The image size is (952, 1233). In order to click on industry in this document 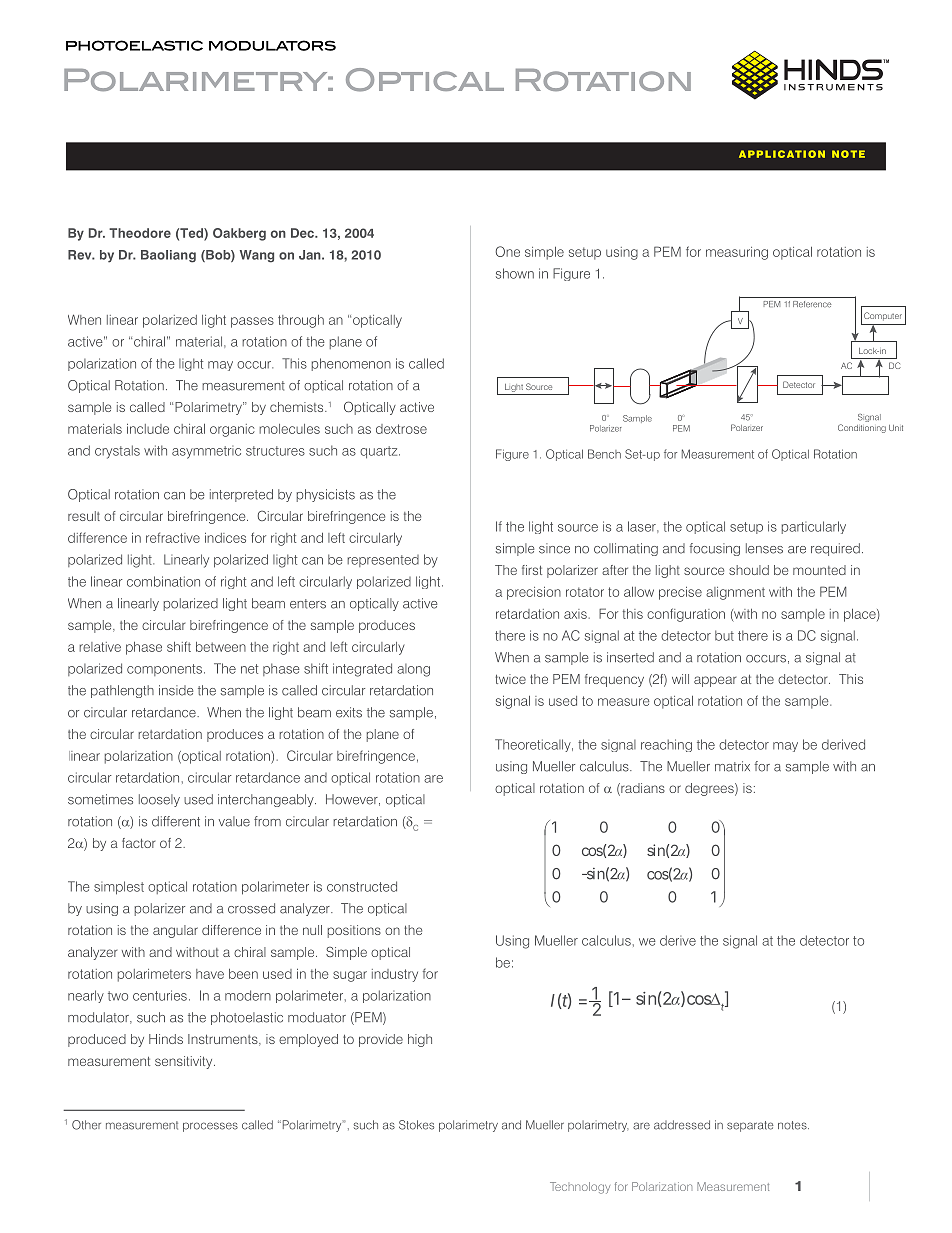, I will do `click(395, 975)`.
